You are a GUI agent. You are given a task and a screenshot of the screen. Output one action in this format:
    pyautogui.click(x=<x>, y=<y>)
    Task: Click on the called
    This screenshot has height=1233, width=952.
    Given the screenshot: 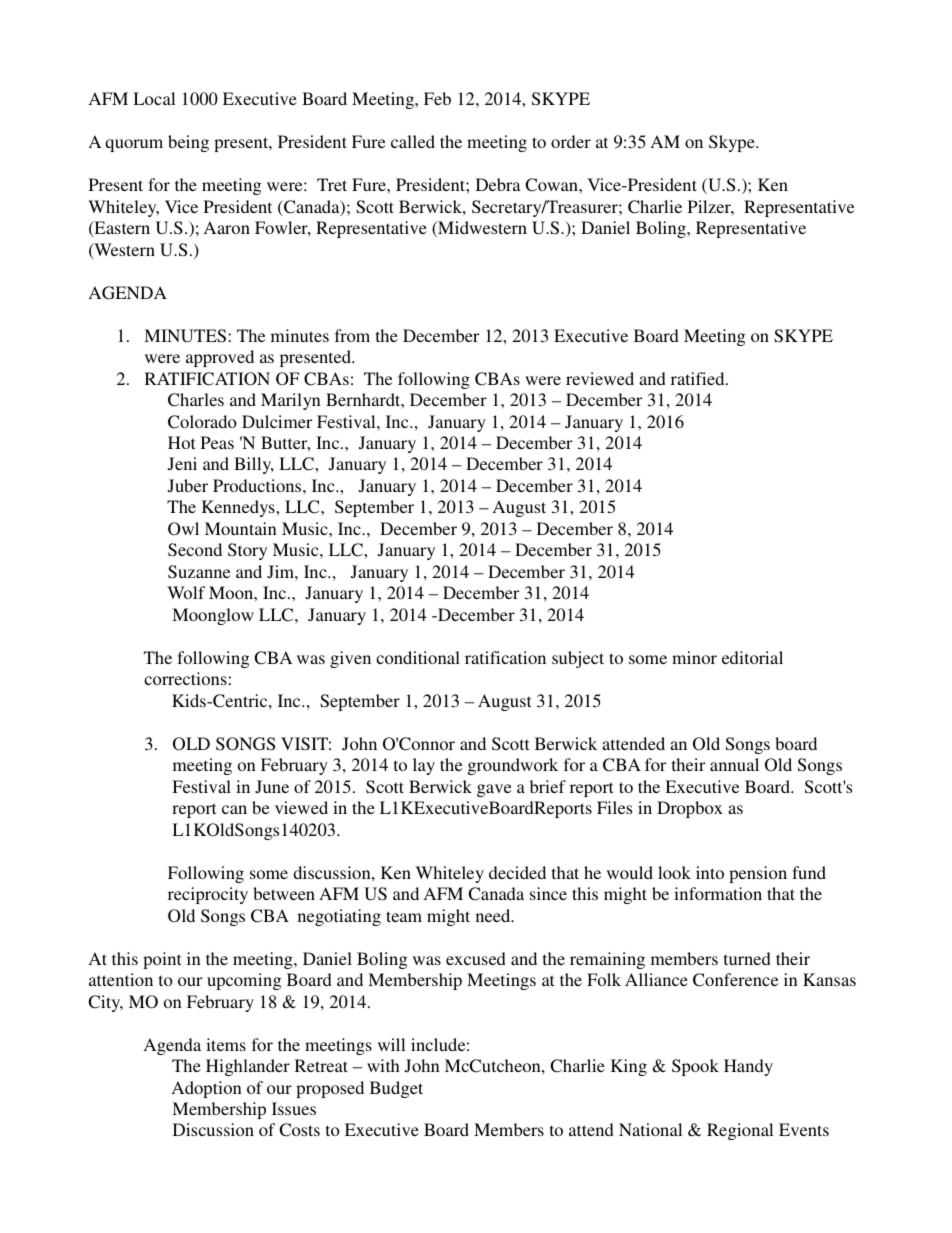 What is the action you would take?
    pyautogui.click(x=413, y=141)
